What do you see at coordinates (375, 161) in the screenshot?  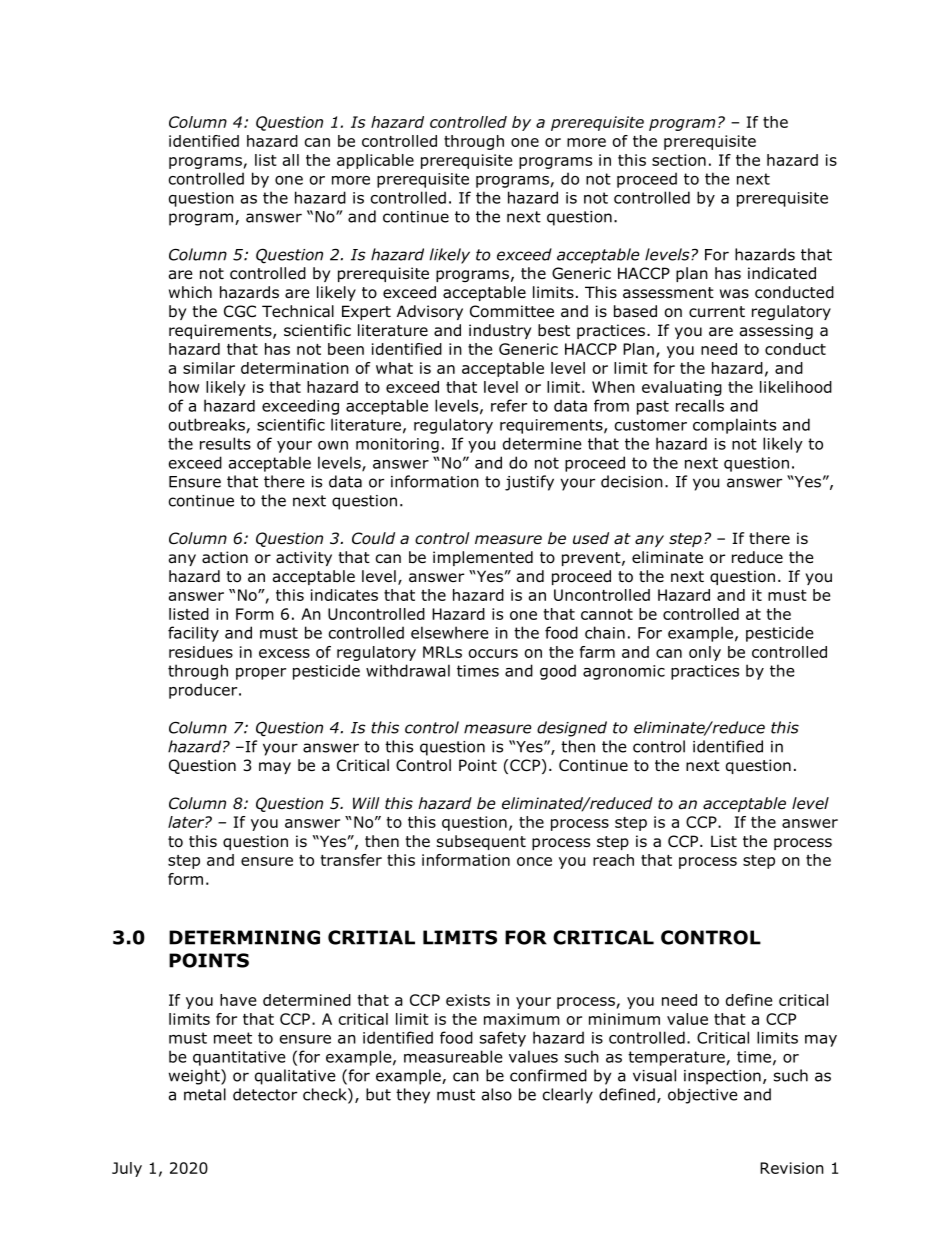 I see `applicable` at bounding box center [375, 161].
